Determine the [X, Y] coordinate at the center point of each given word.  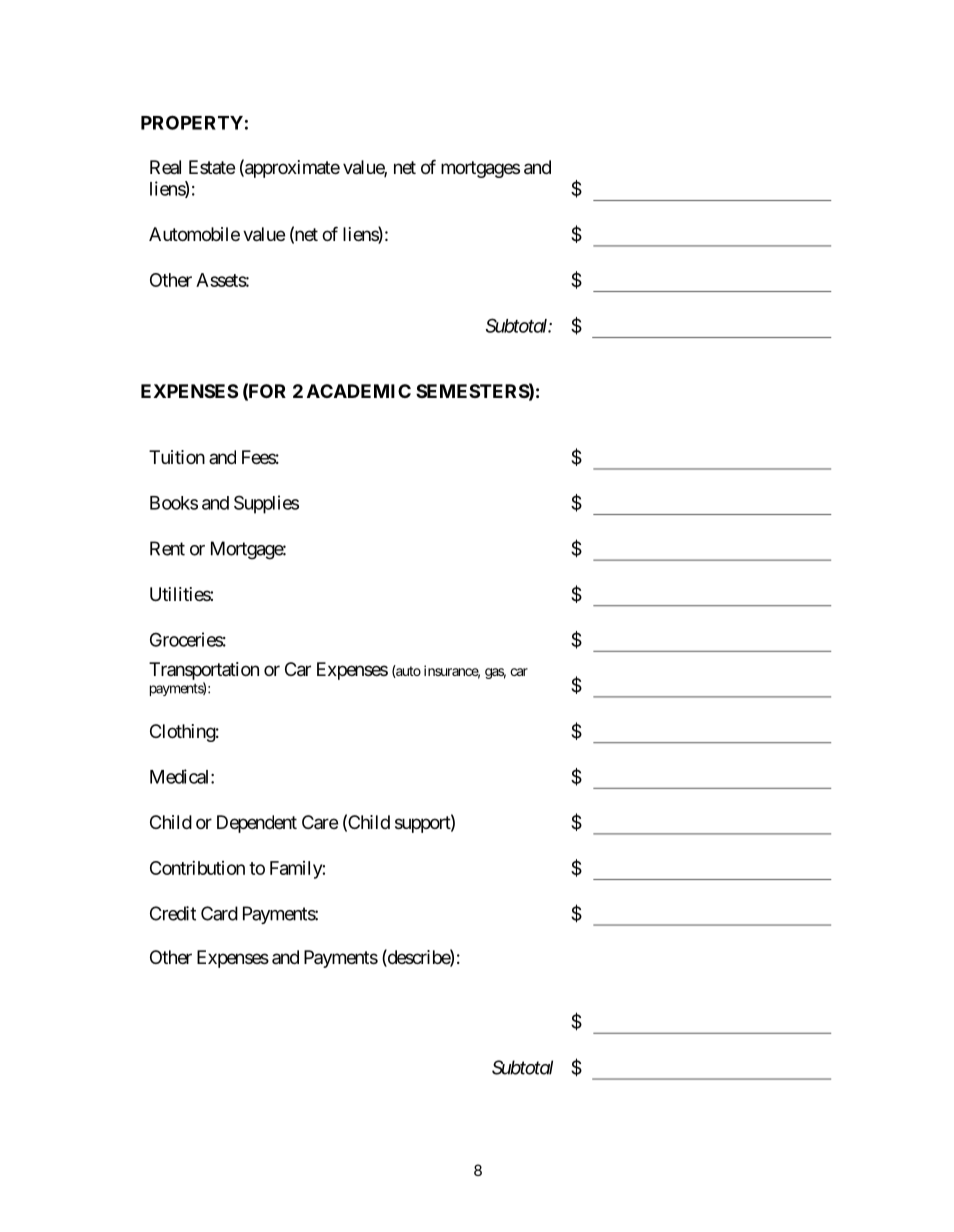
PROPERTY [192, 122]
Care [320, 822]
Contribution [197, 868]
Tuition [177, 457]
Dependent [257, 824]
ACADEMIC [359, 391]
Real [165, 167]
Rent [167, 548]
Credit [173, 913]
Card [219, 913]
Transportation [204, 671]
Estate [212, 167]
